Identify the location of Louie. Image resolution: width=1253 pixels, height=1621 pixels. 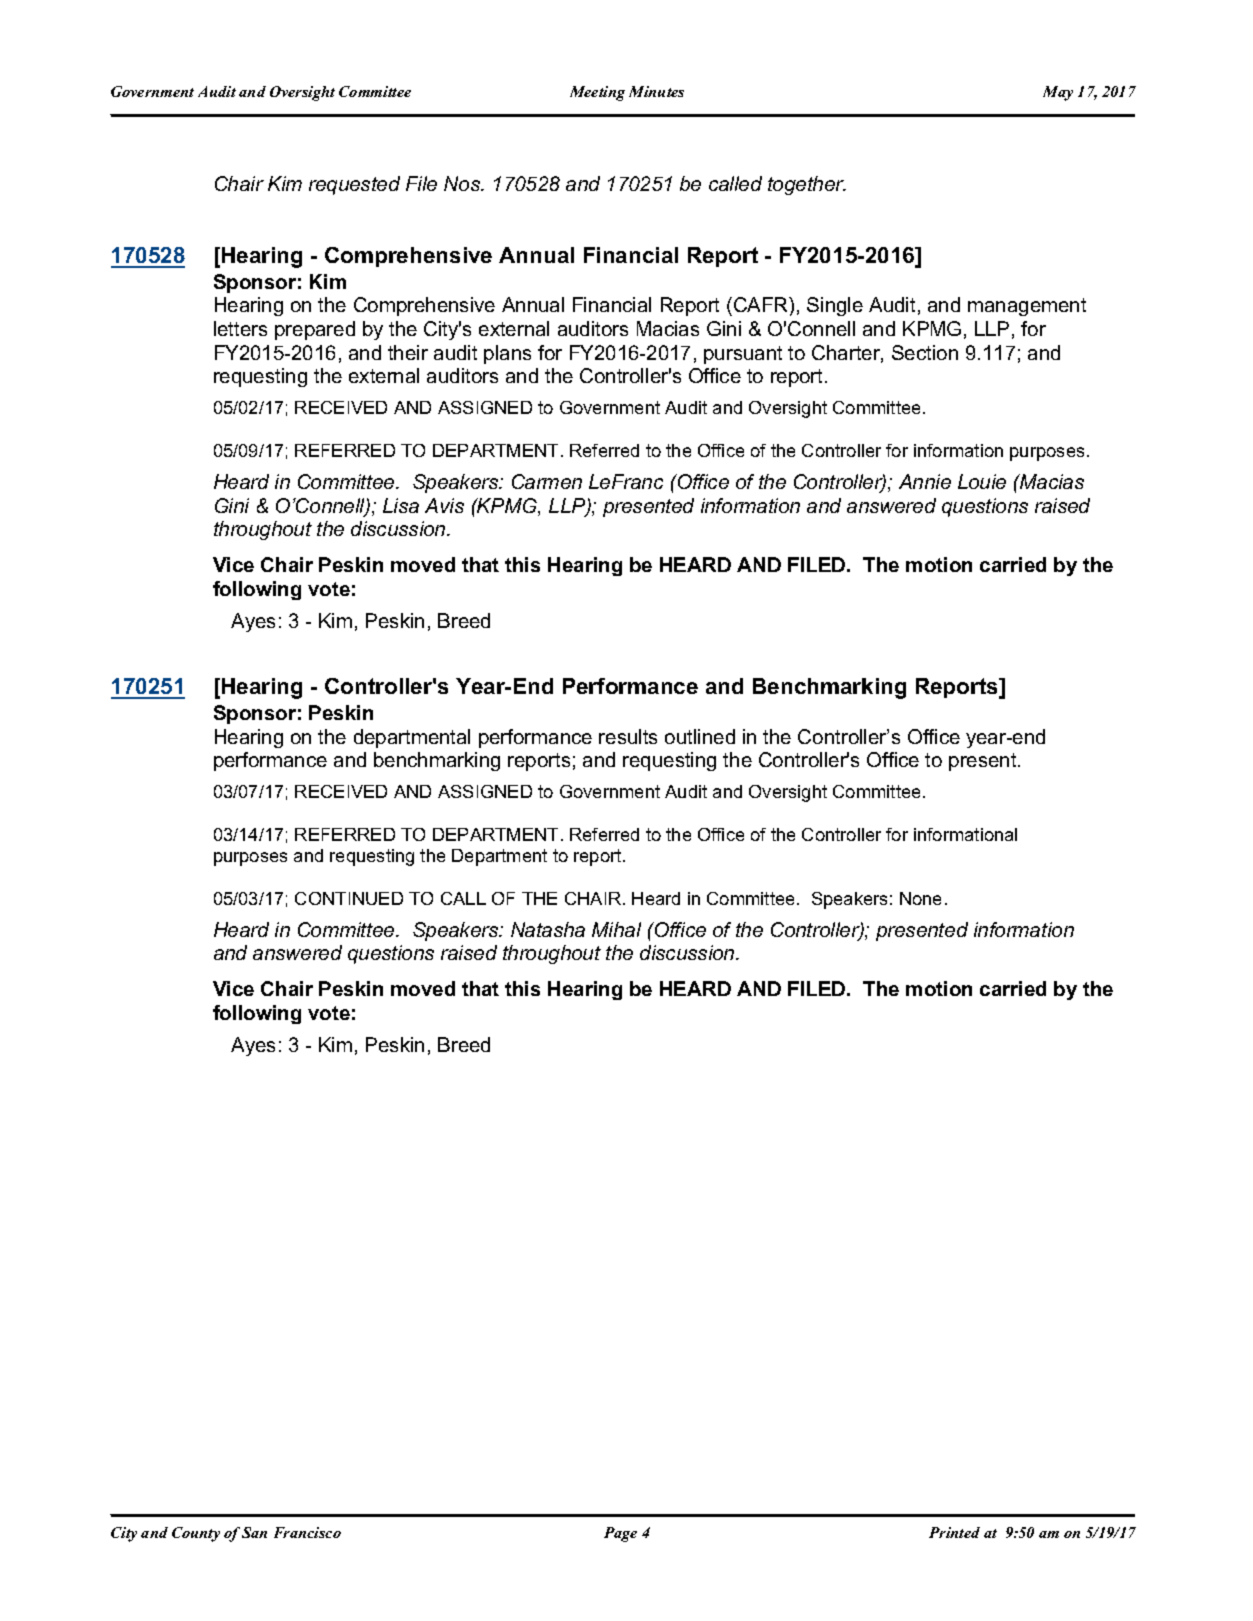
(982, 481).
